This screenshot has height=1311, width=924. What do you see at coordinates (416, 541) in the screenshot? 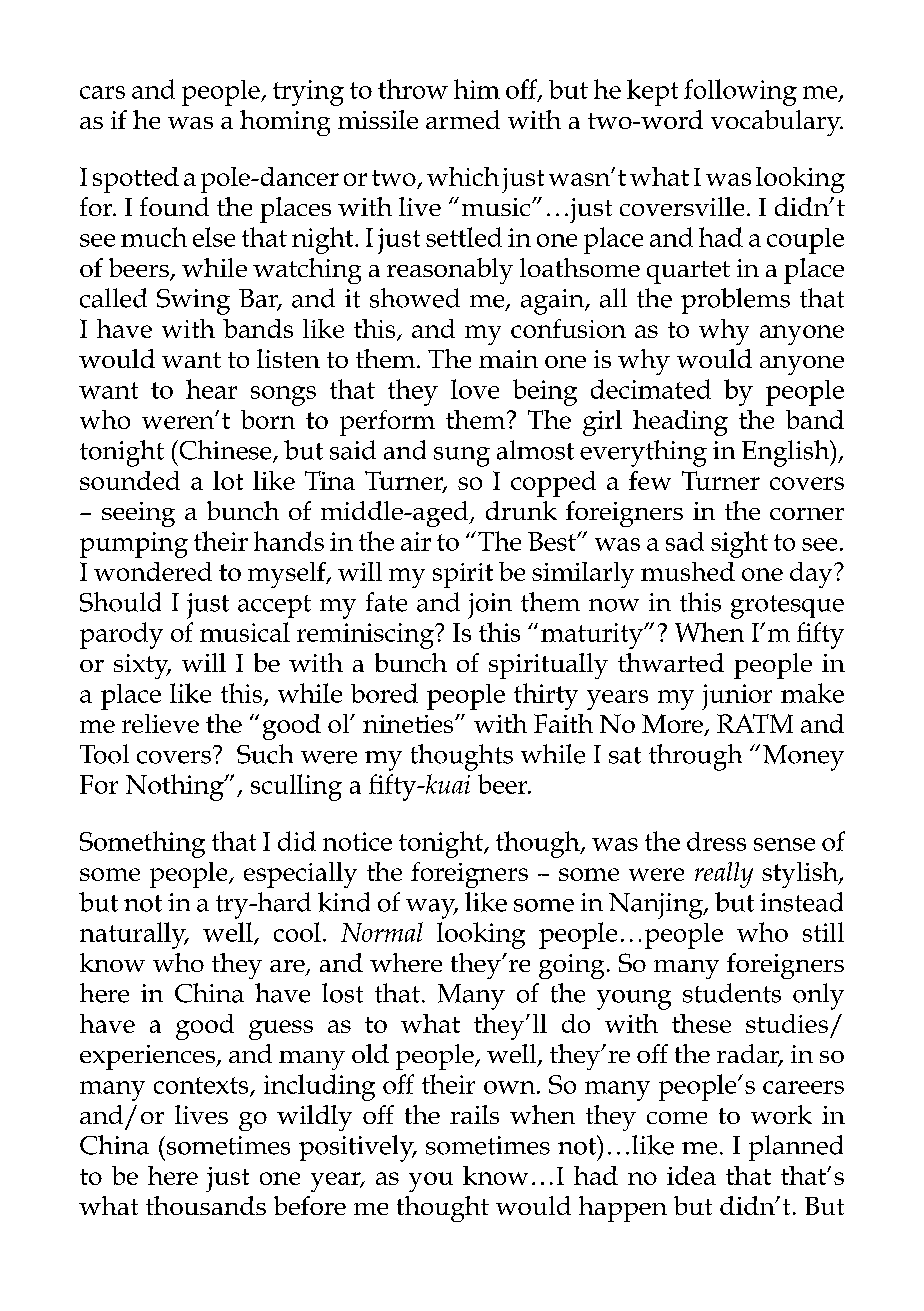
I see `air` at bounding box center [416, 541].
